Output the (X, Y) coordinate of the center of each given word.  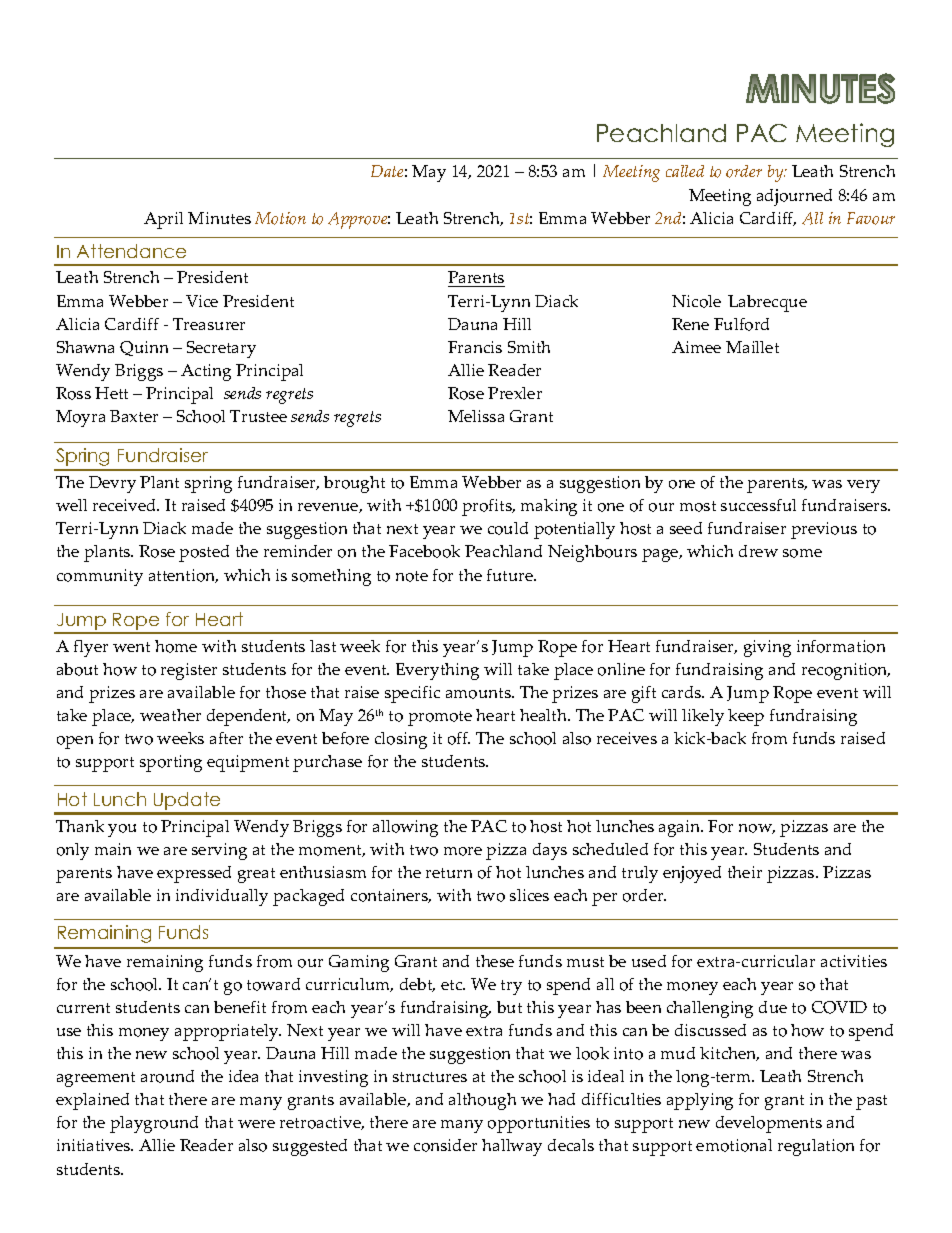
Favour (871, 218)
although (482, 1101)
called (685, 171)
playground (154, 1124)
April (163, 220)
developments (769, 1124)
